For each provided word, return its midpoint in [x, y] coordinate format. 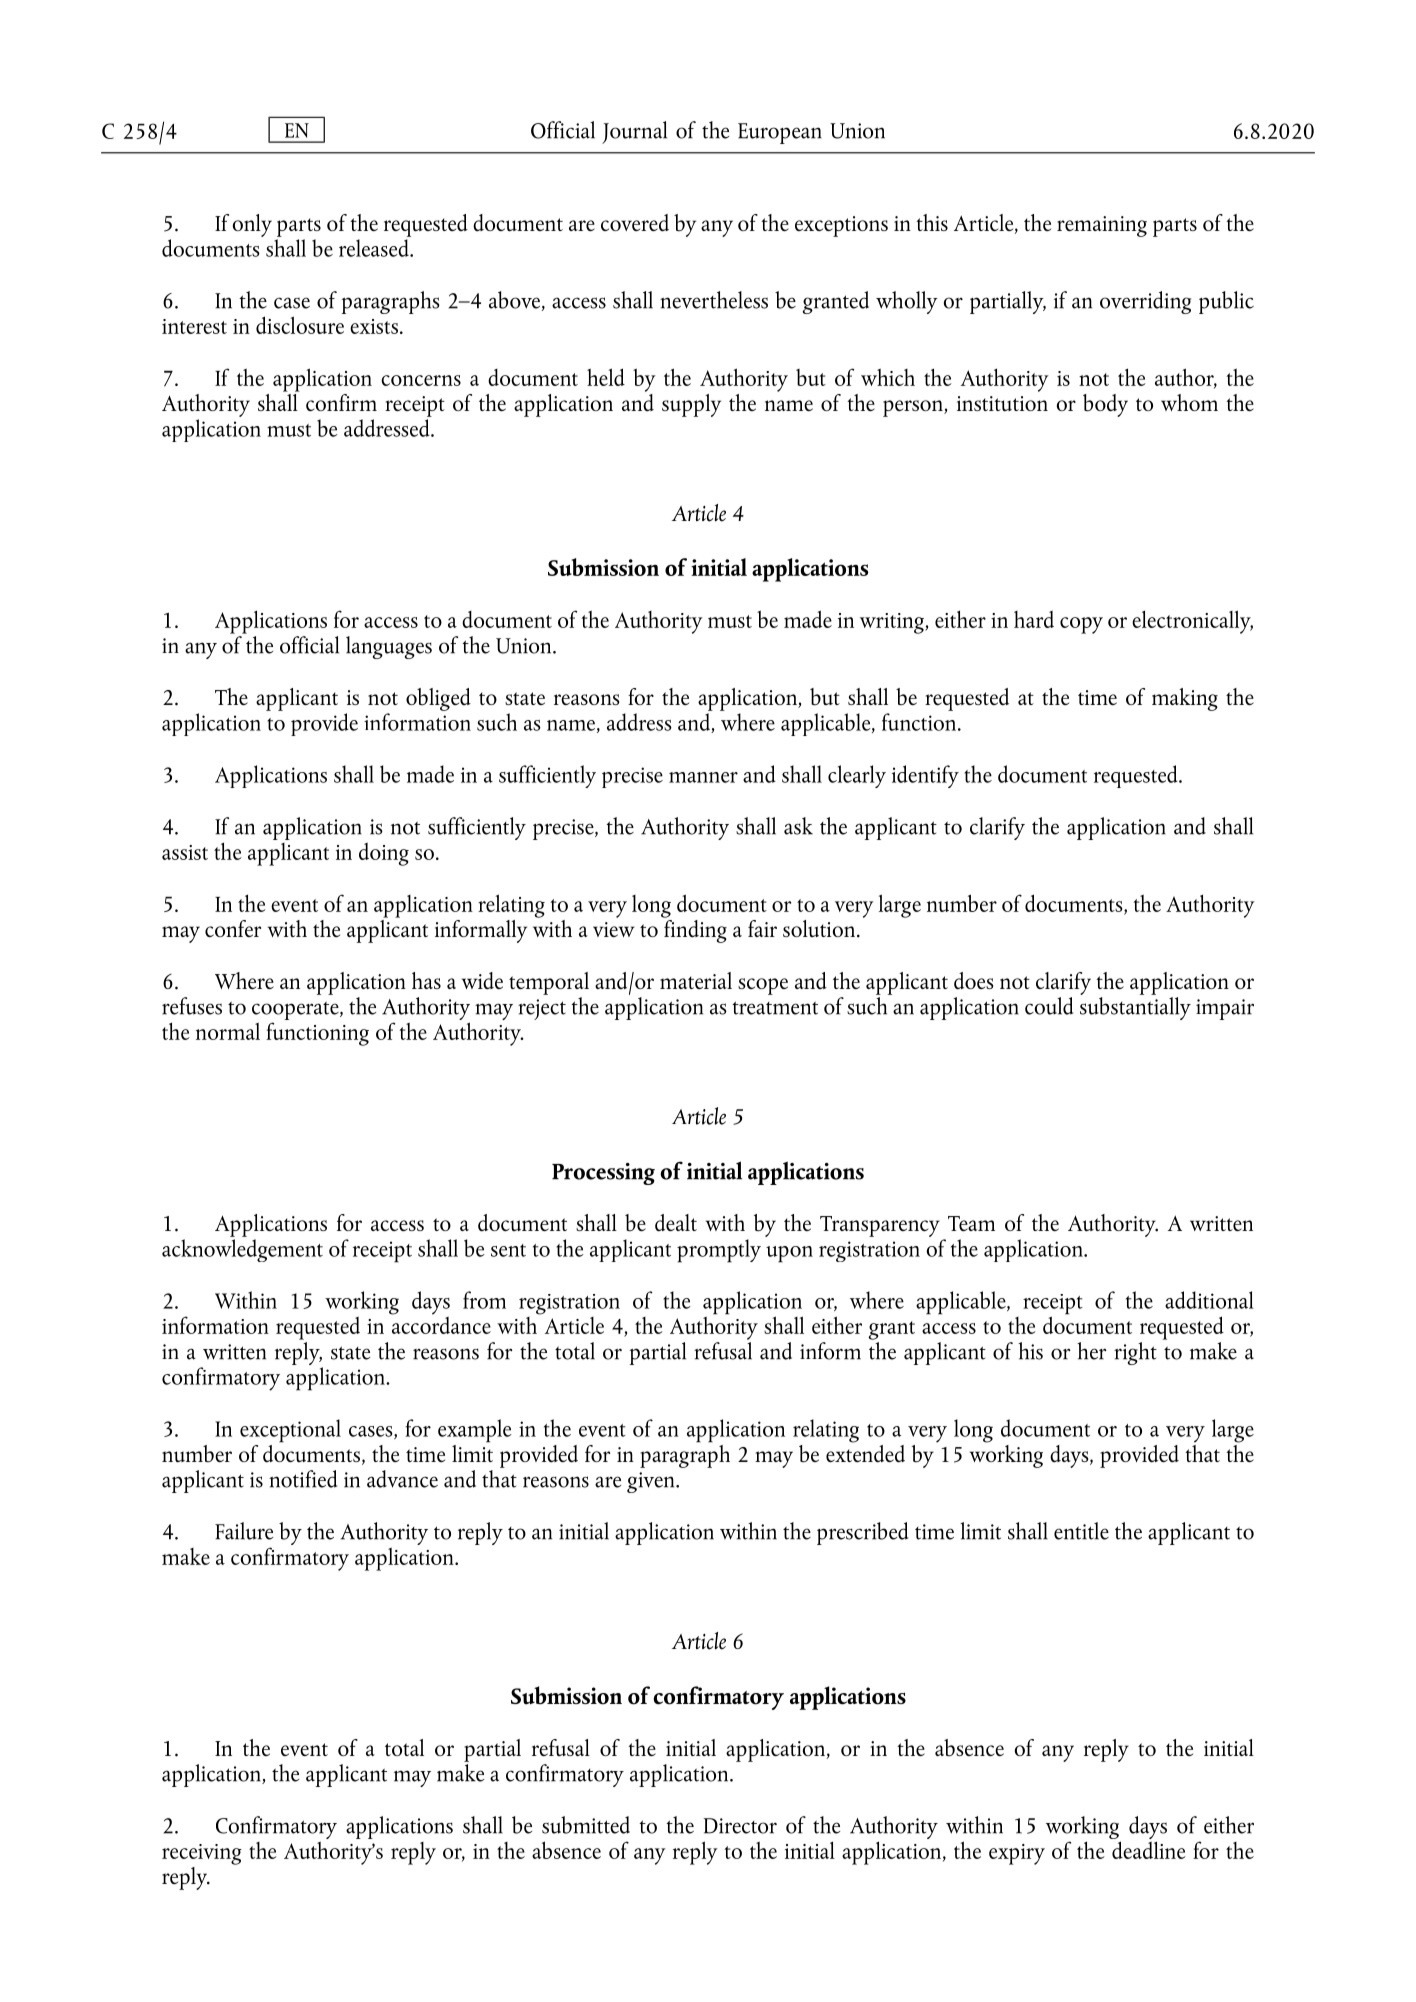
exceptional [290, 1431]
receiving [202, 1854]
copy [1081, 625]
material [696, 980]
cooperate [296, 1012]
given [652, 1482]
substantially [1135, 1007]
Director [740, 1826]
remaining [1102, 226]
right [1135, 1353]
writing [893, 623]
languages [389, 647]
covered [635, 223]
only [252, 225]
